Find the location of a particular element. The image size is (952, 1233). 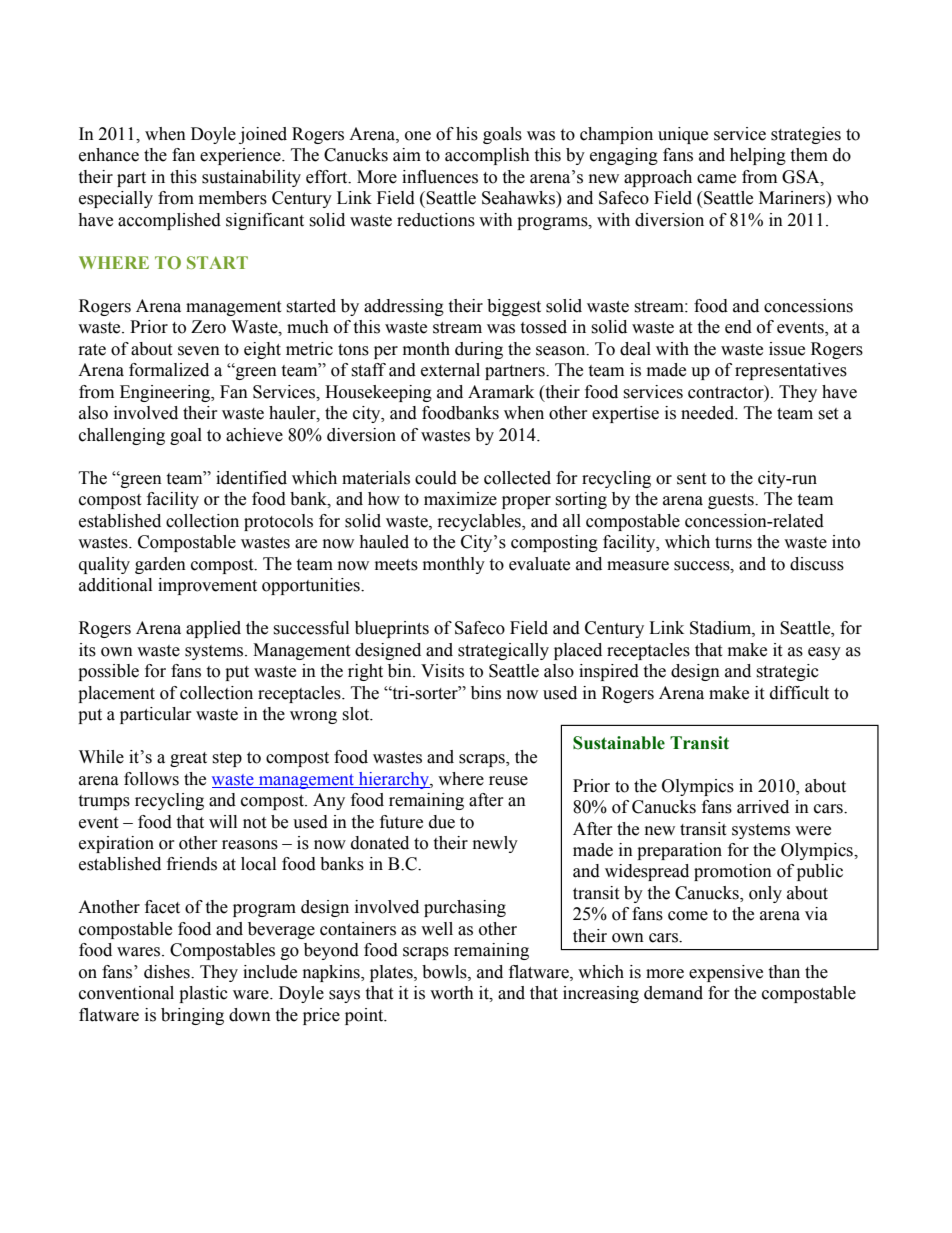

helping is located at coordinates (758, 156).
